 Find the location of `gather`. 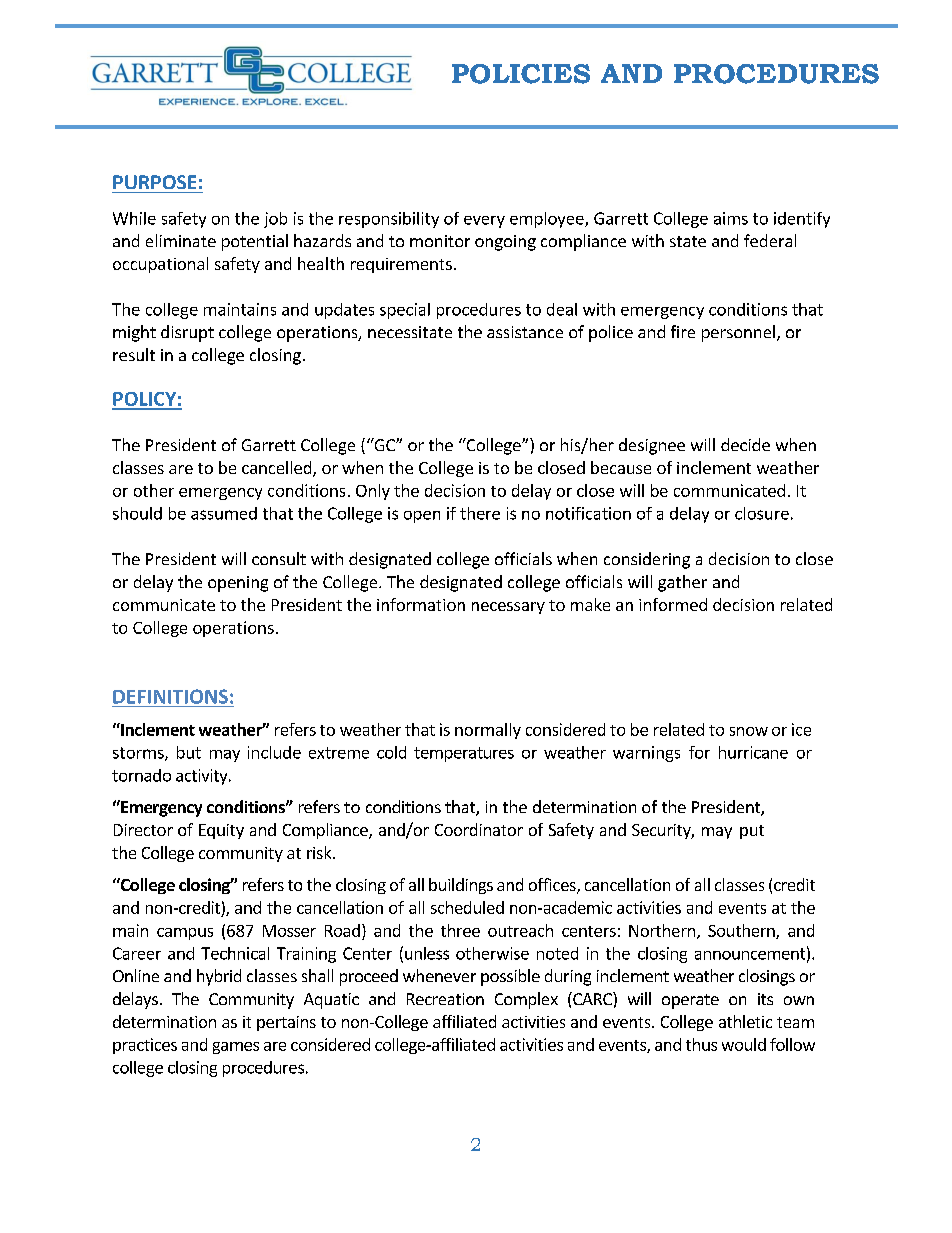

gather is located at coordinates (682, 583).
